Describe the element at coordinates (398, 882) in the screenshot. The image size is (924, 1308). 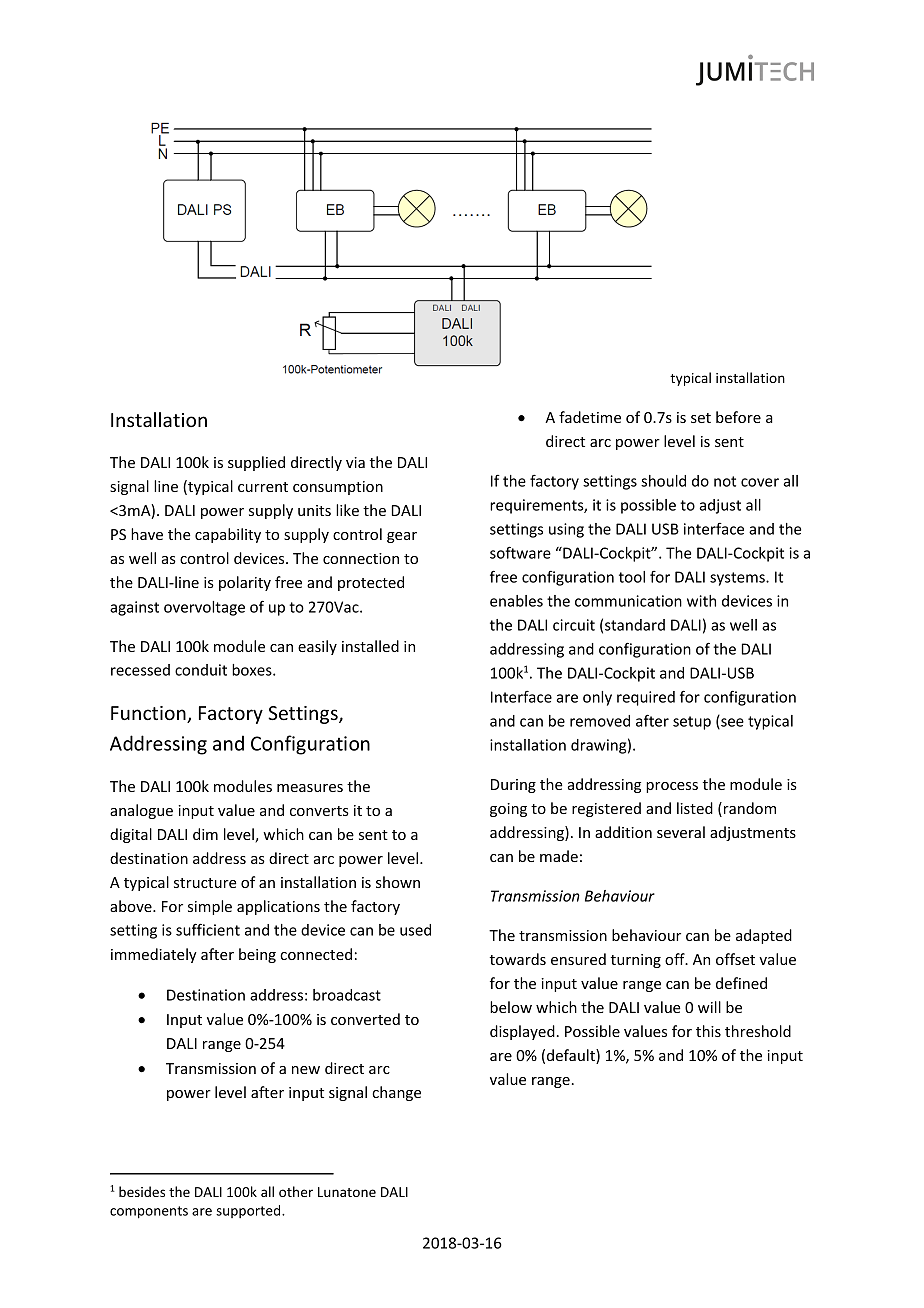
I see `shown` at that location.
